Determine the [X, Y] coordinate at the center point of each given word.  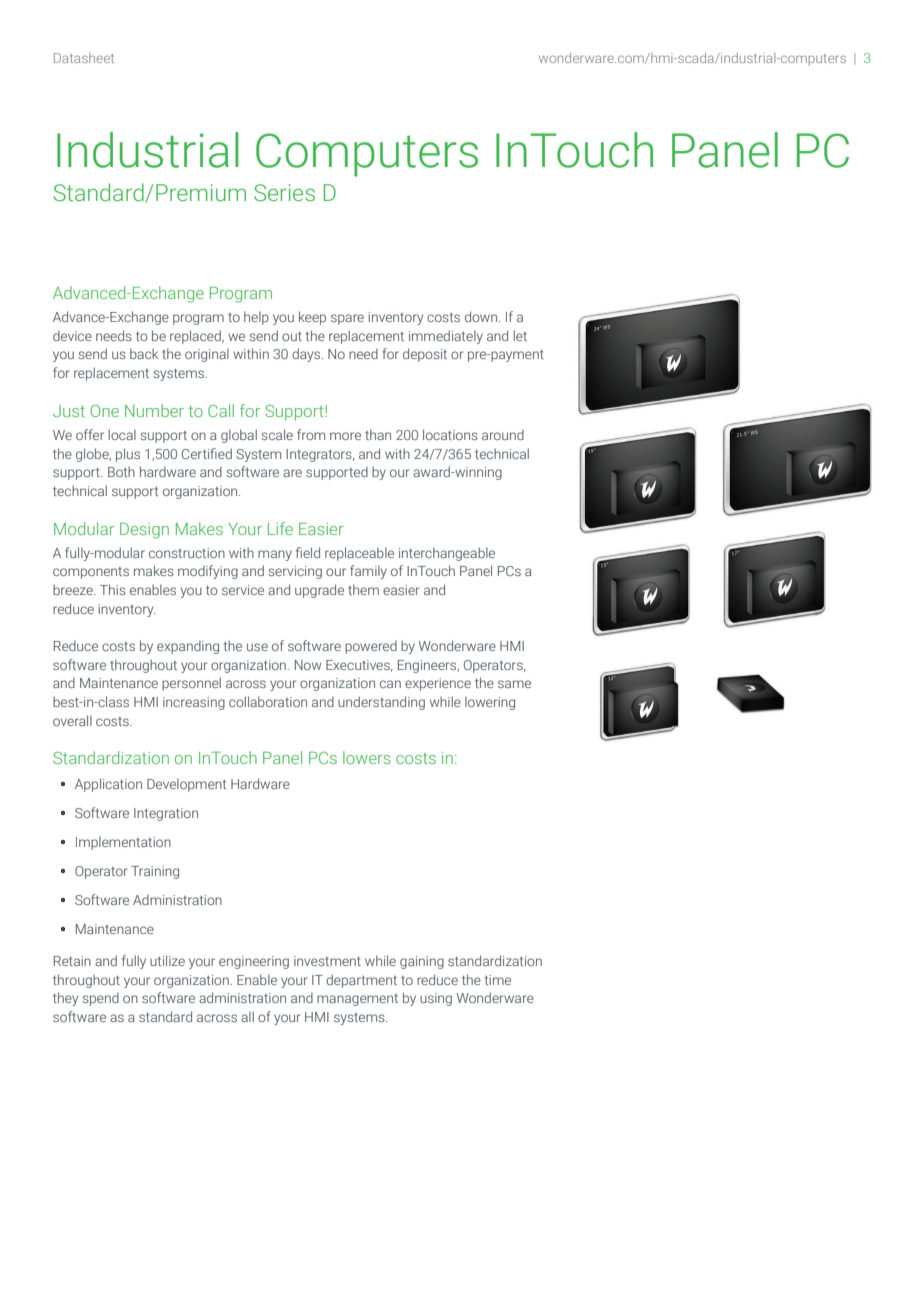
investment [327, 961]
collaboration [268, 701]
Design [144, 531]
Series [284, 193]
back [144, 353]
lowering [490, 703]
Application [108, 785]
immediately [446, 337]
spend [100, 999]
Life [280, 528]
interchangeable [447, 554]
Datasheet [84, 58]
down [482, 316]
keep [312, 318]
